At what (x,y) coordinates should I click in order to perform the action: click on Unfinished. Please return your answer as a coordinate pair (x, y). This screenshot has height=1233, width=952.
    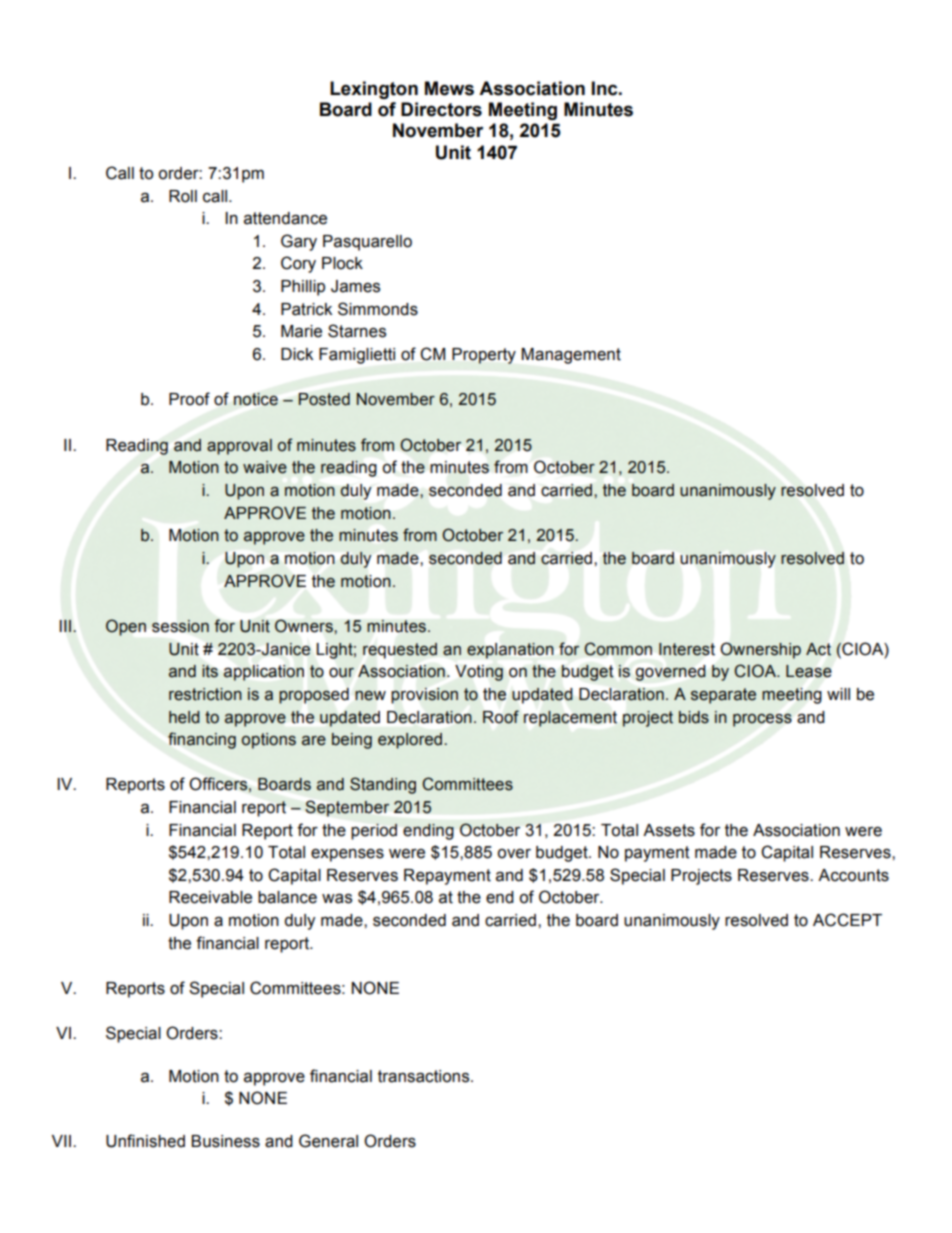
    Looking at the image, I should click on (145, 1141).
